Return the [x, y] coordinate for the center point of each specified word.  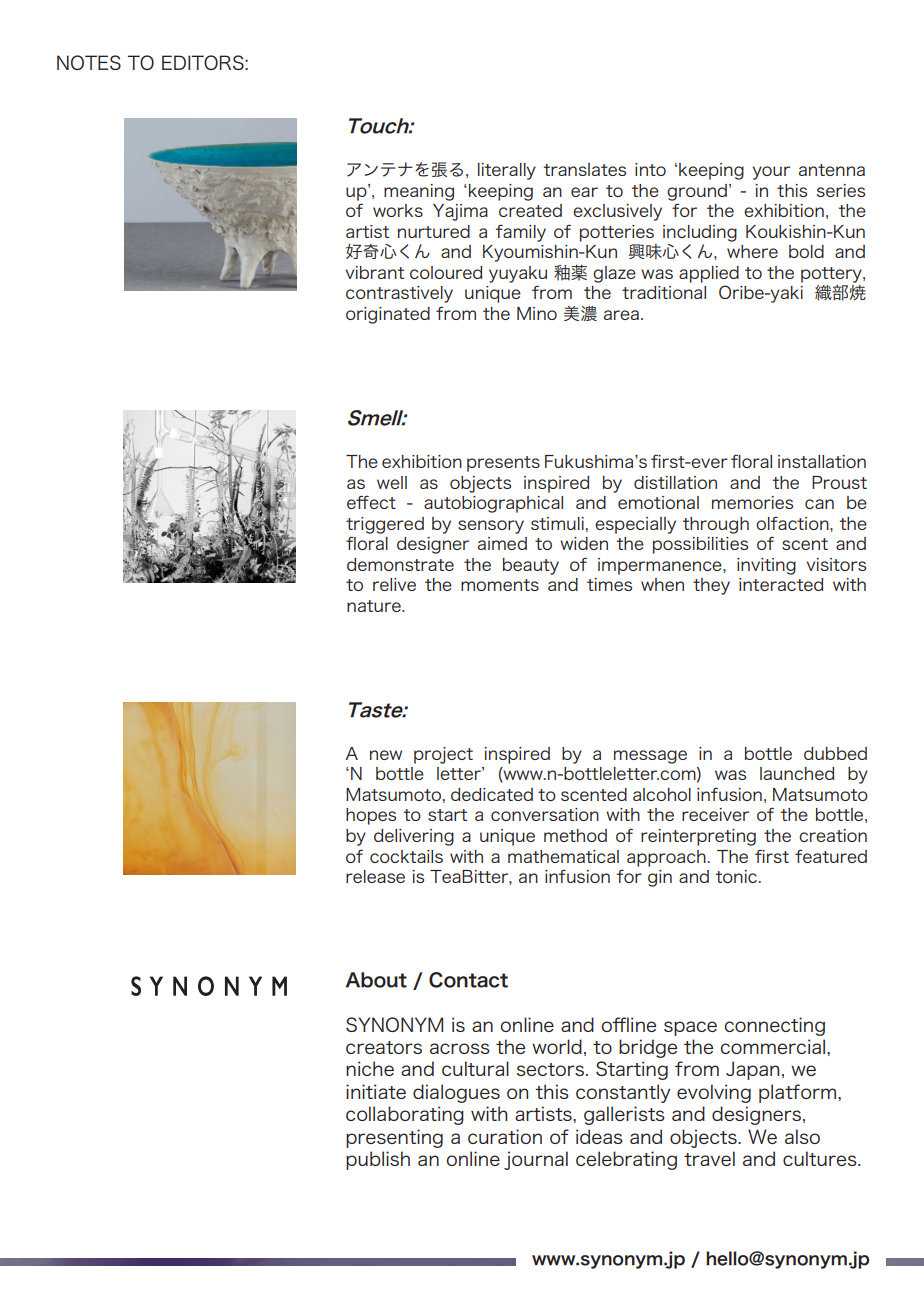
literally [507, 171]
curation [505, 1136]
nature [375, 606]
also [802, 1136]
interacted [781, 584]
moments [500, 585]
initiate [376, 1091]
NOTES [89, 62]
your [771, 173]
